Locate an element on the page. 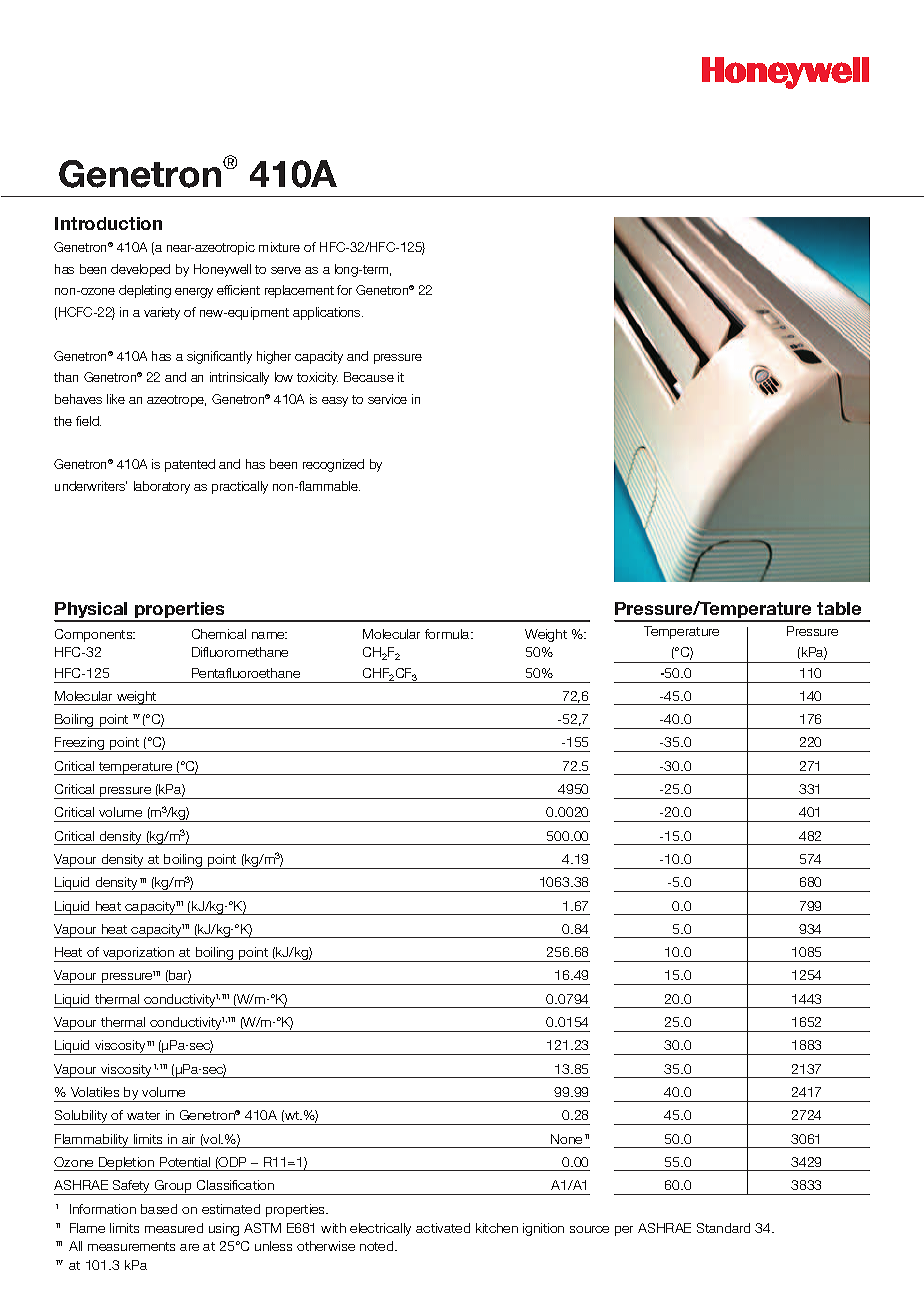 Image resolution: width=924 pixels, height=1308 pixels. vaporization is located at coordinates (139, 954).
